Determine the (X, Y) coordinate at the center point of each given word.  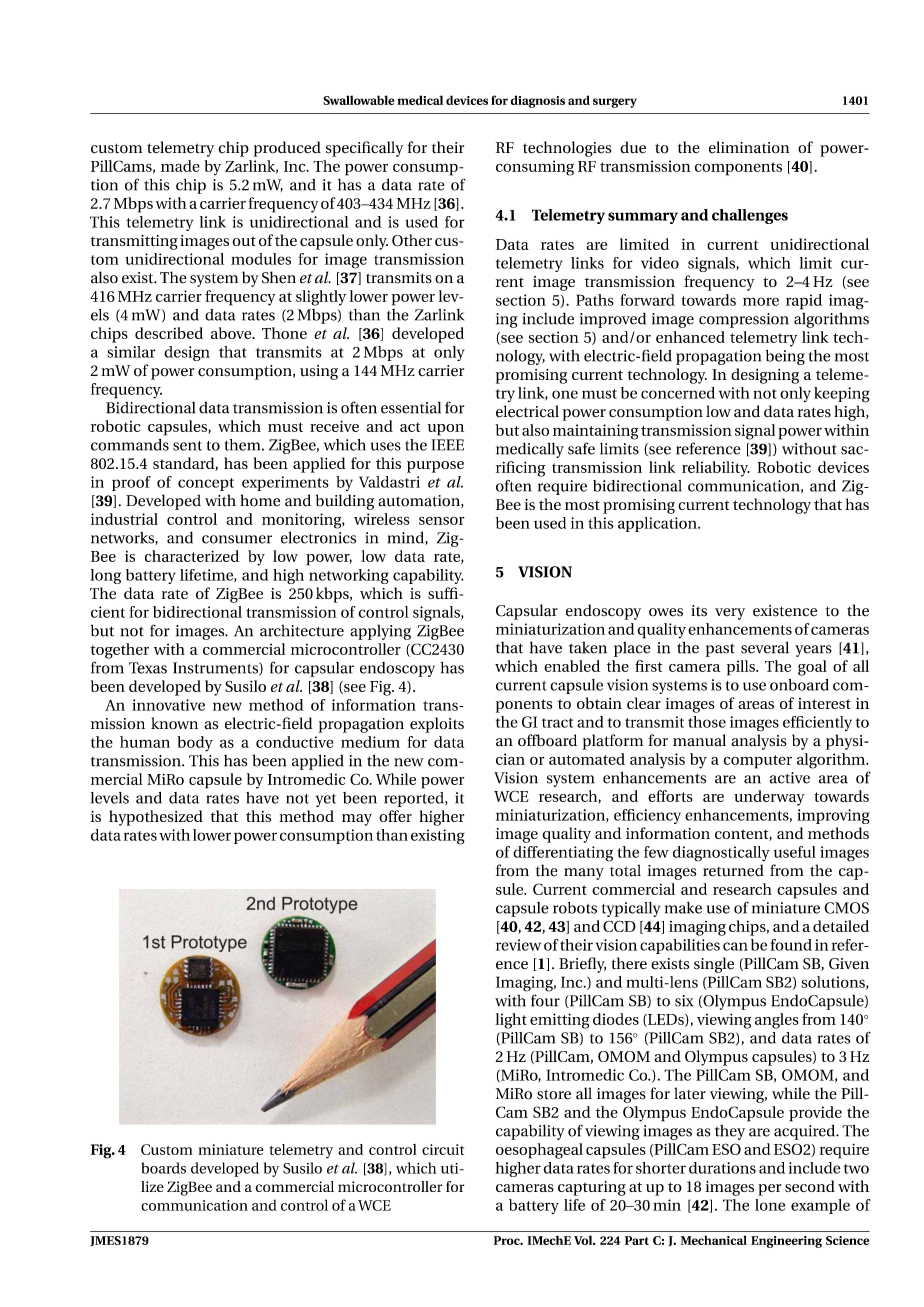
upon (445, 430)
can (735, 946)
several (765, 647)
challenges (750, 216)
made (180, 166)
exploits (437, 725)
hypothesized (156, 818)
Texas (148, 668)
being (785, 357)
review (518, 945)
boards (164, 1168)
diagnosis (538, 101)
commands (130, 445)
